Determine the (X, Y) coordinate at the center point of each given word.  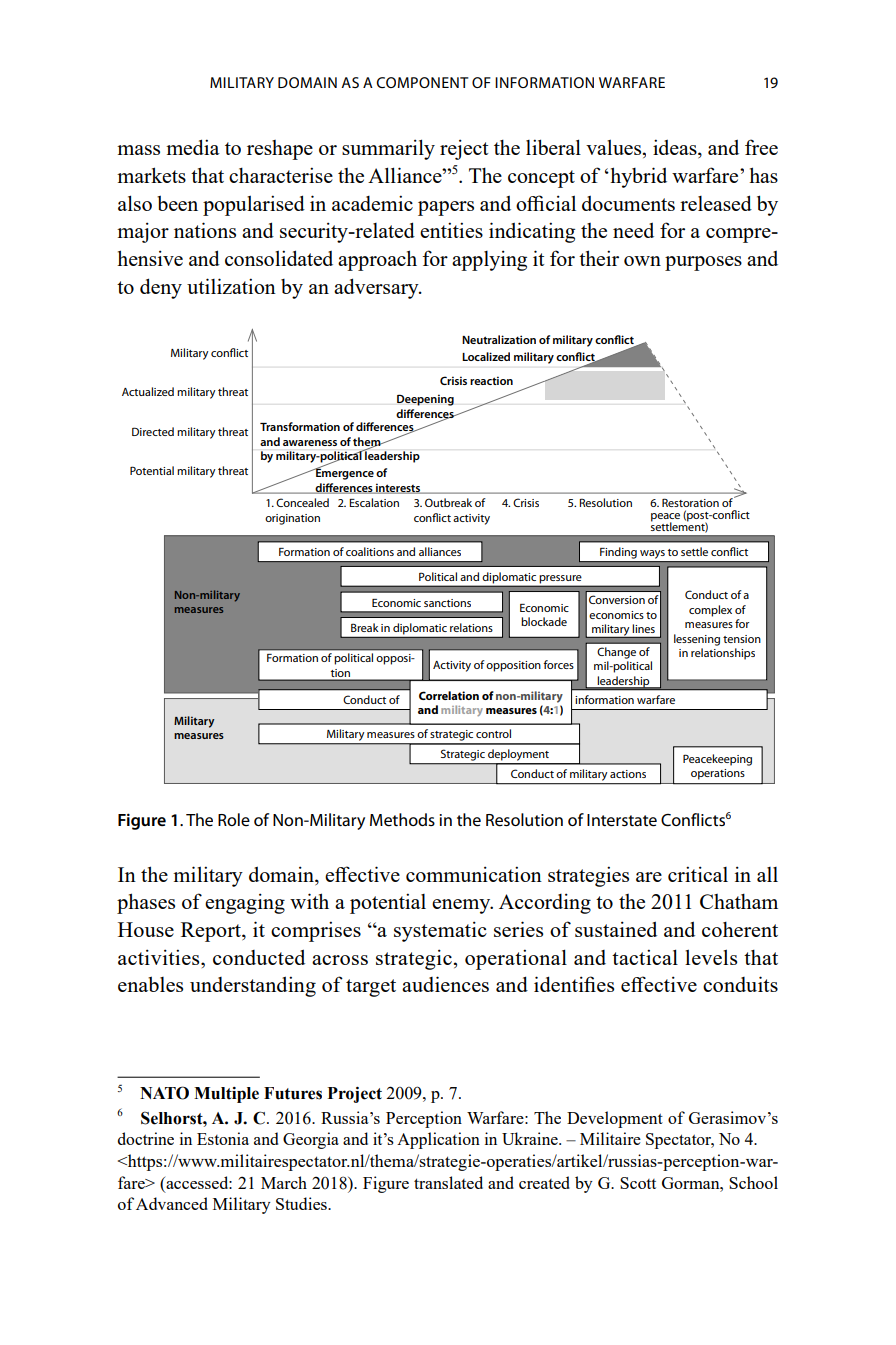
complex (710, 611)
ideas (676, 148)
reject (464, 149)
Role (234, 820)
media (193, 147)
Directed (153, 431)
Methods (402, 820)
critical (698, 874)
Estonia (223, 1138)
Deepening (425, 400)
